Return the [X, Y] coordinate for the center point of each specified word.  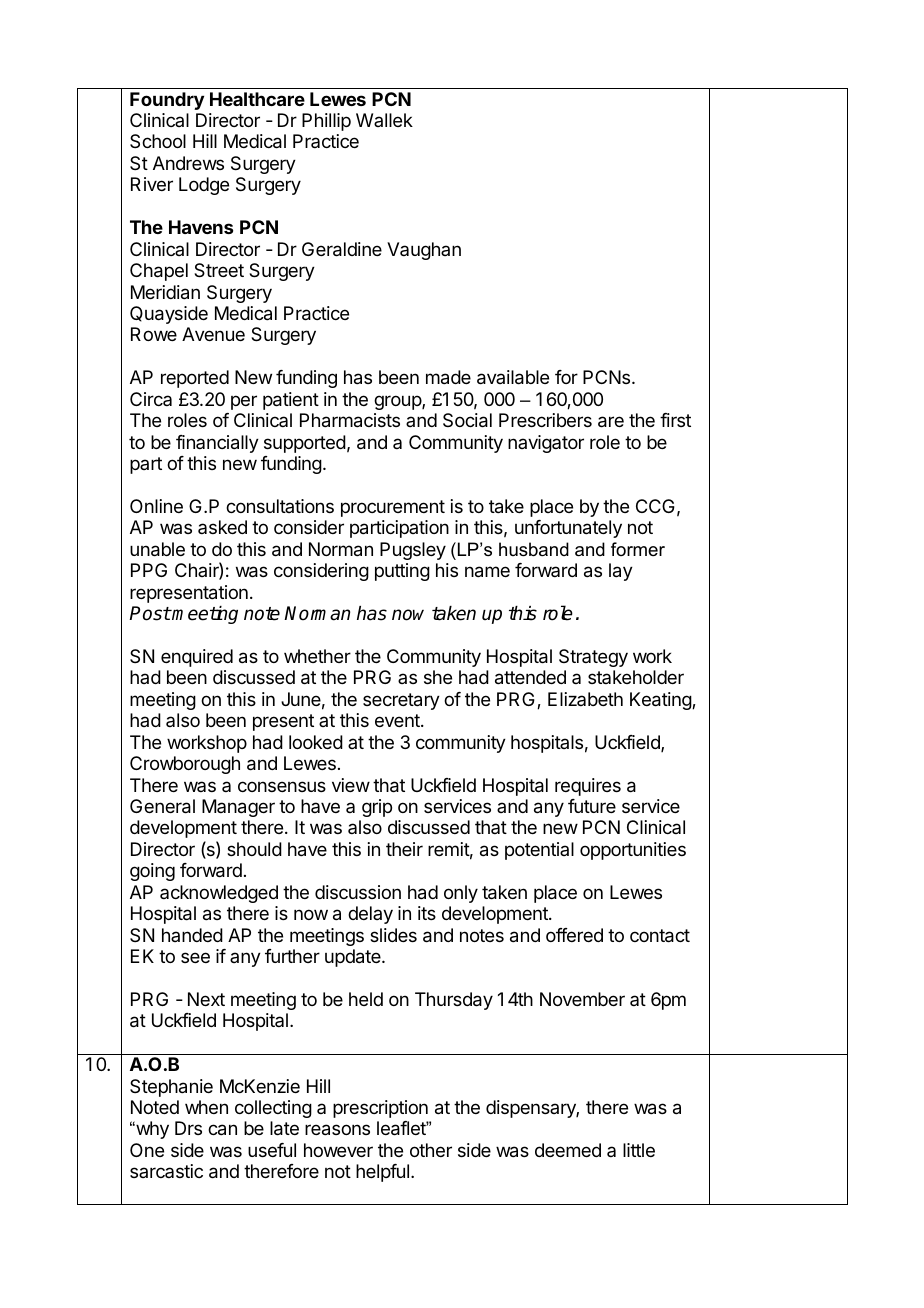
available [513, 377]
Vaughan [424, 251]
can [222, 1130]
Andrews [188, 163]
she [438, 677]
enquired [197, 658]
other [431, 1150]
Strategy [593, 658]
